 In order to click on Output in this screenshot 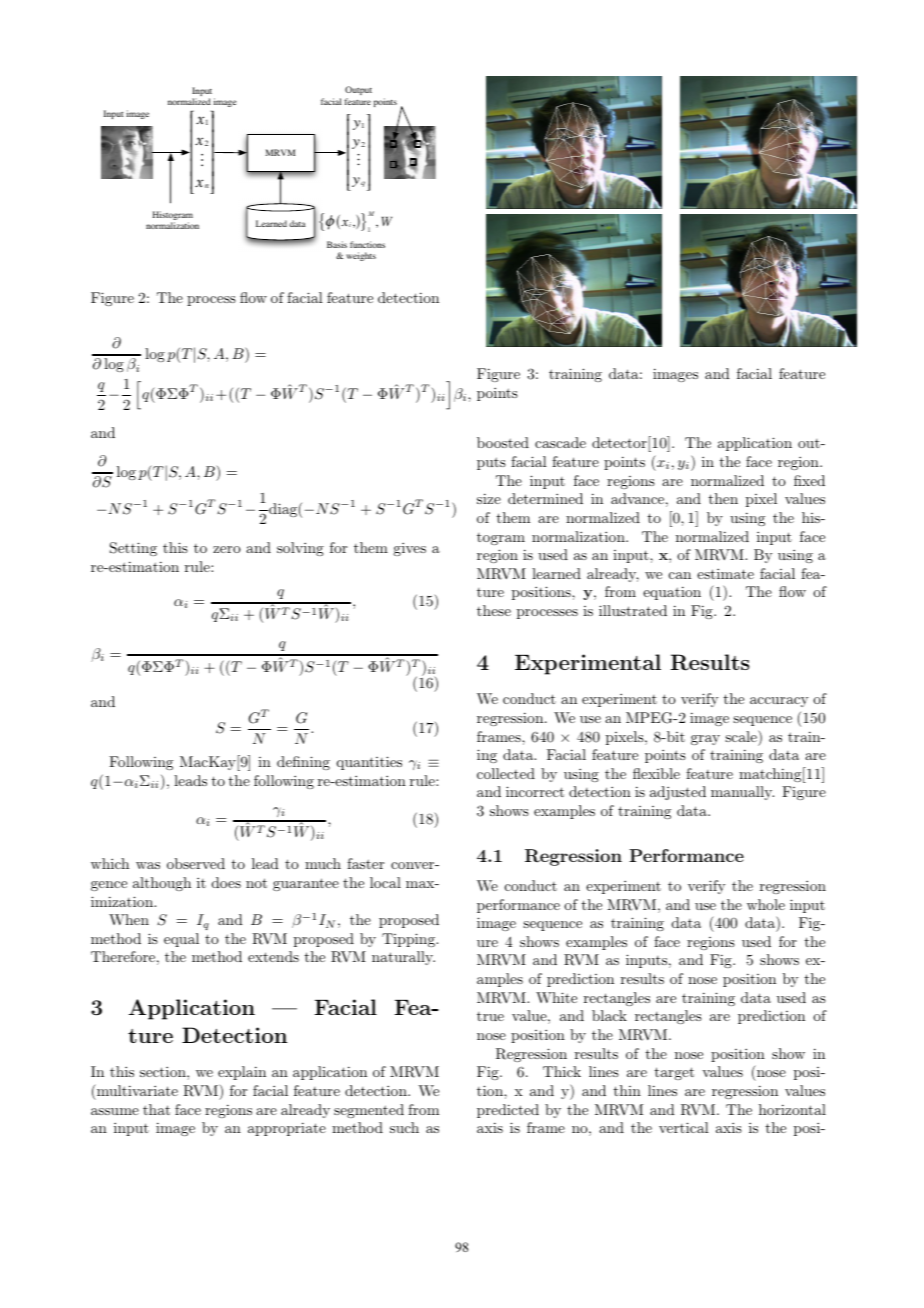, I will do `click(358, 90)`.
